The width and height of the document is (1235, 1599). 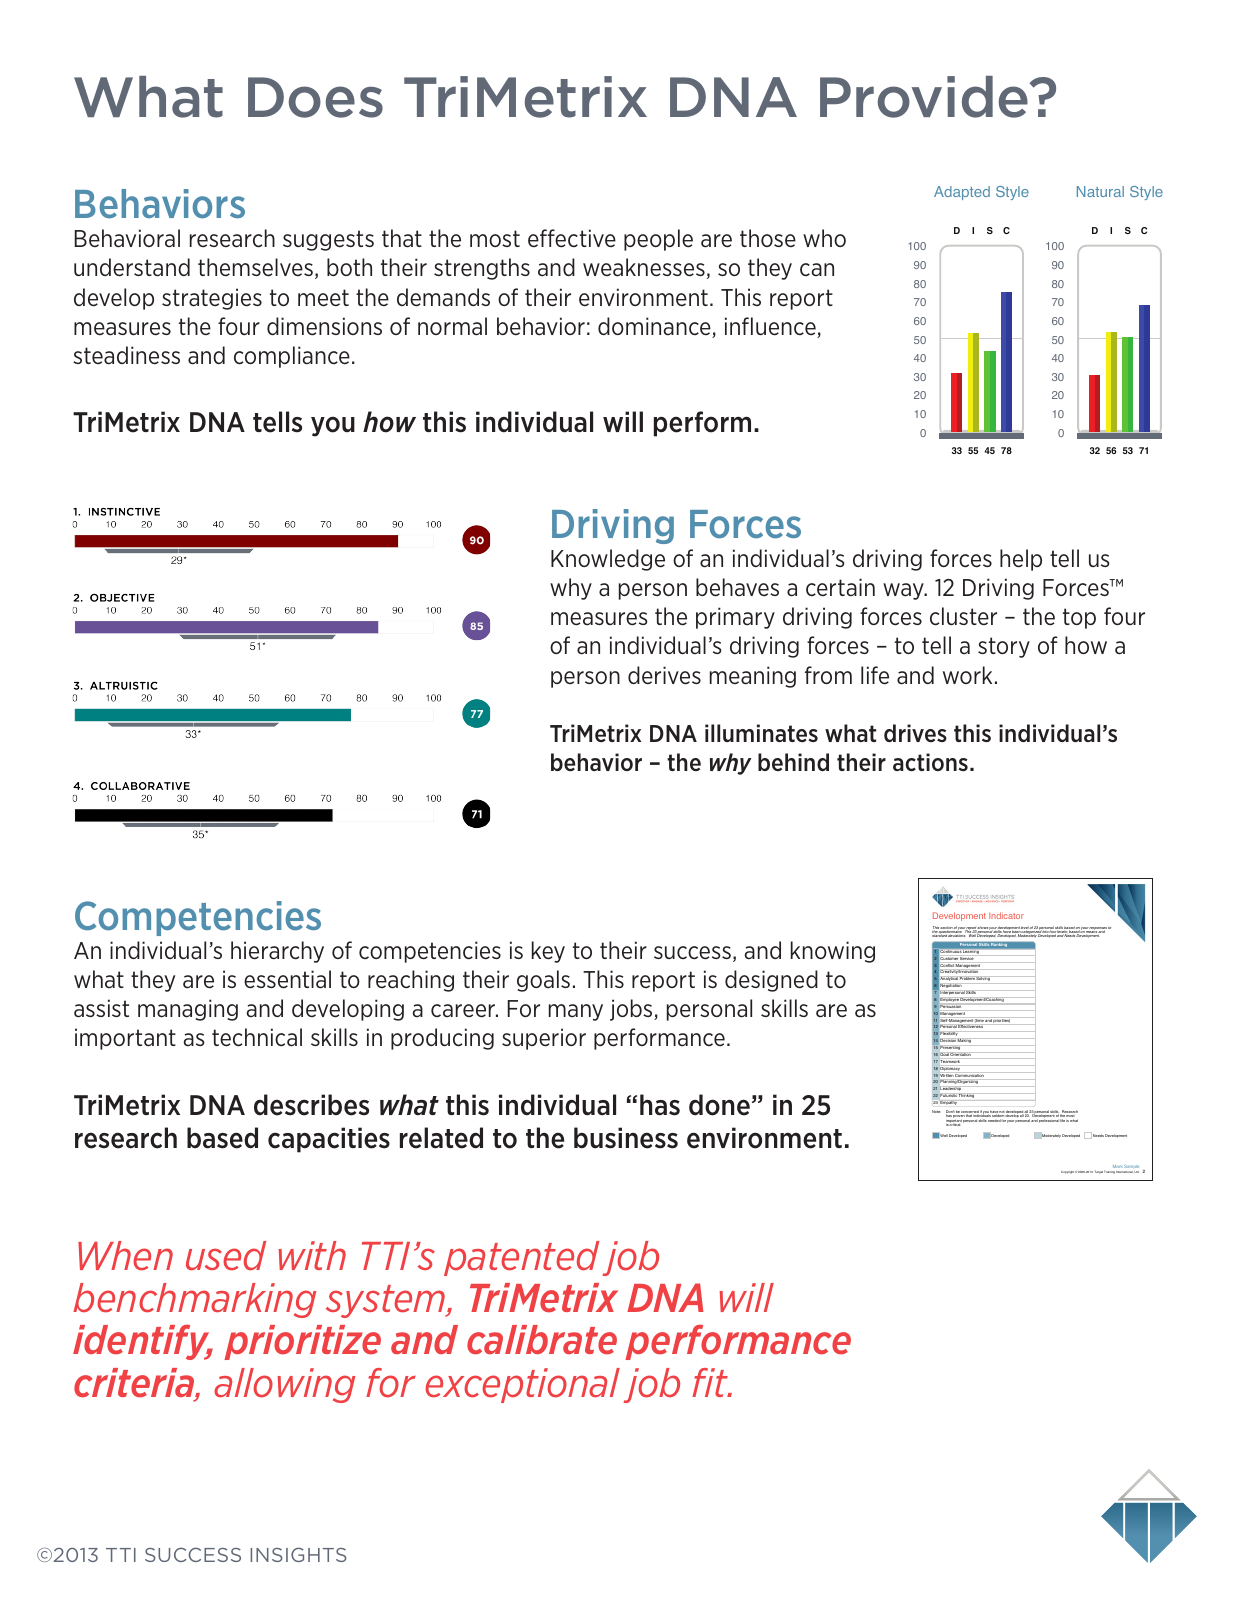 What do you see at coordinates (315, 97) in the document?
I see `Does` at bounding box center [315, 97].
